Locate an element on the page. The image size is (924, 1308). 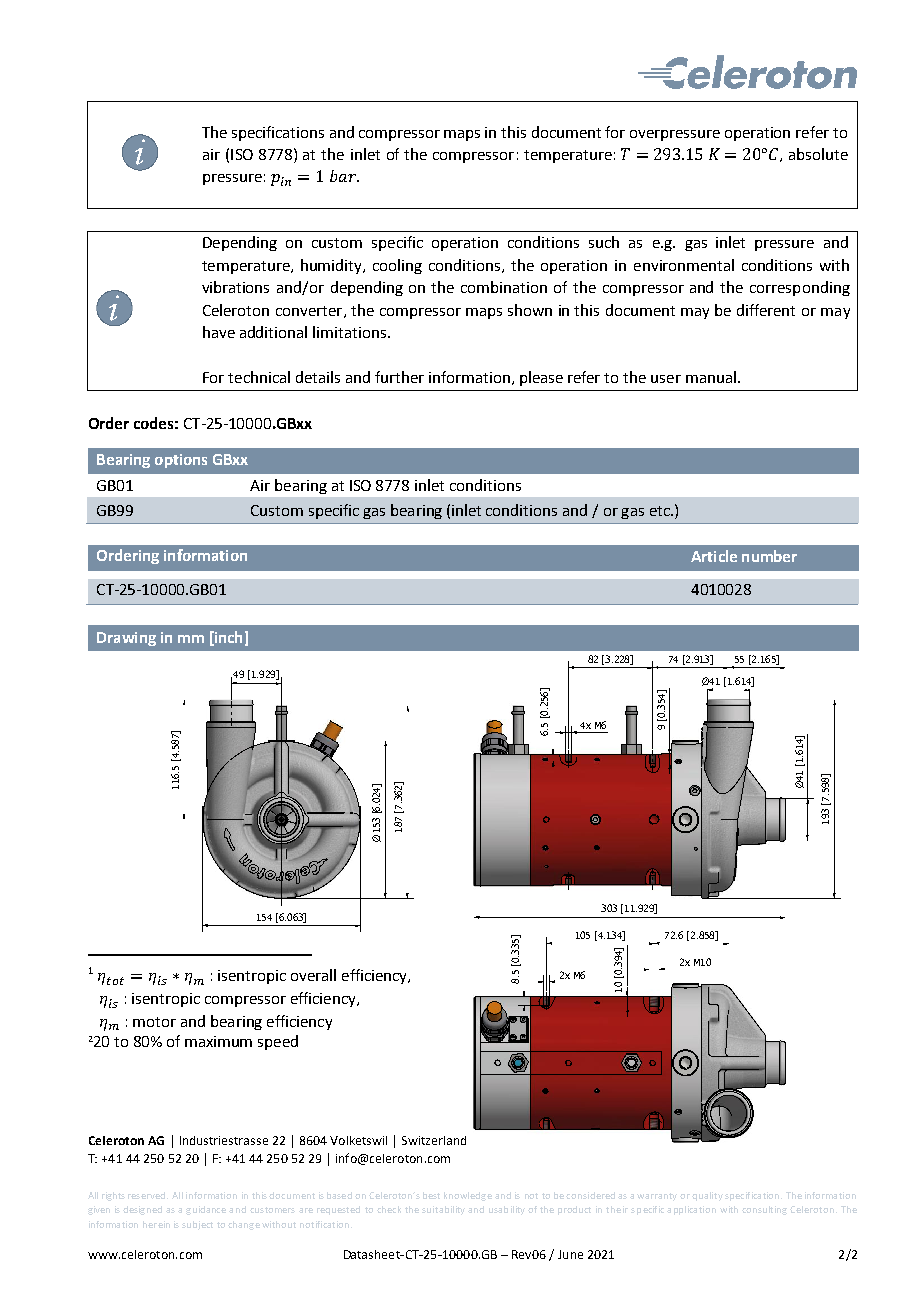
June is located at coordinates (570, 1254).
